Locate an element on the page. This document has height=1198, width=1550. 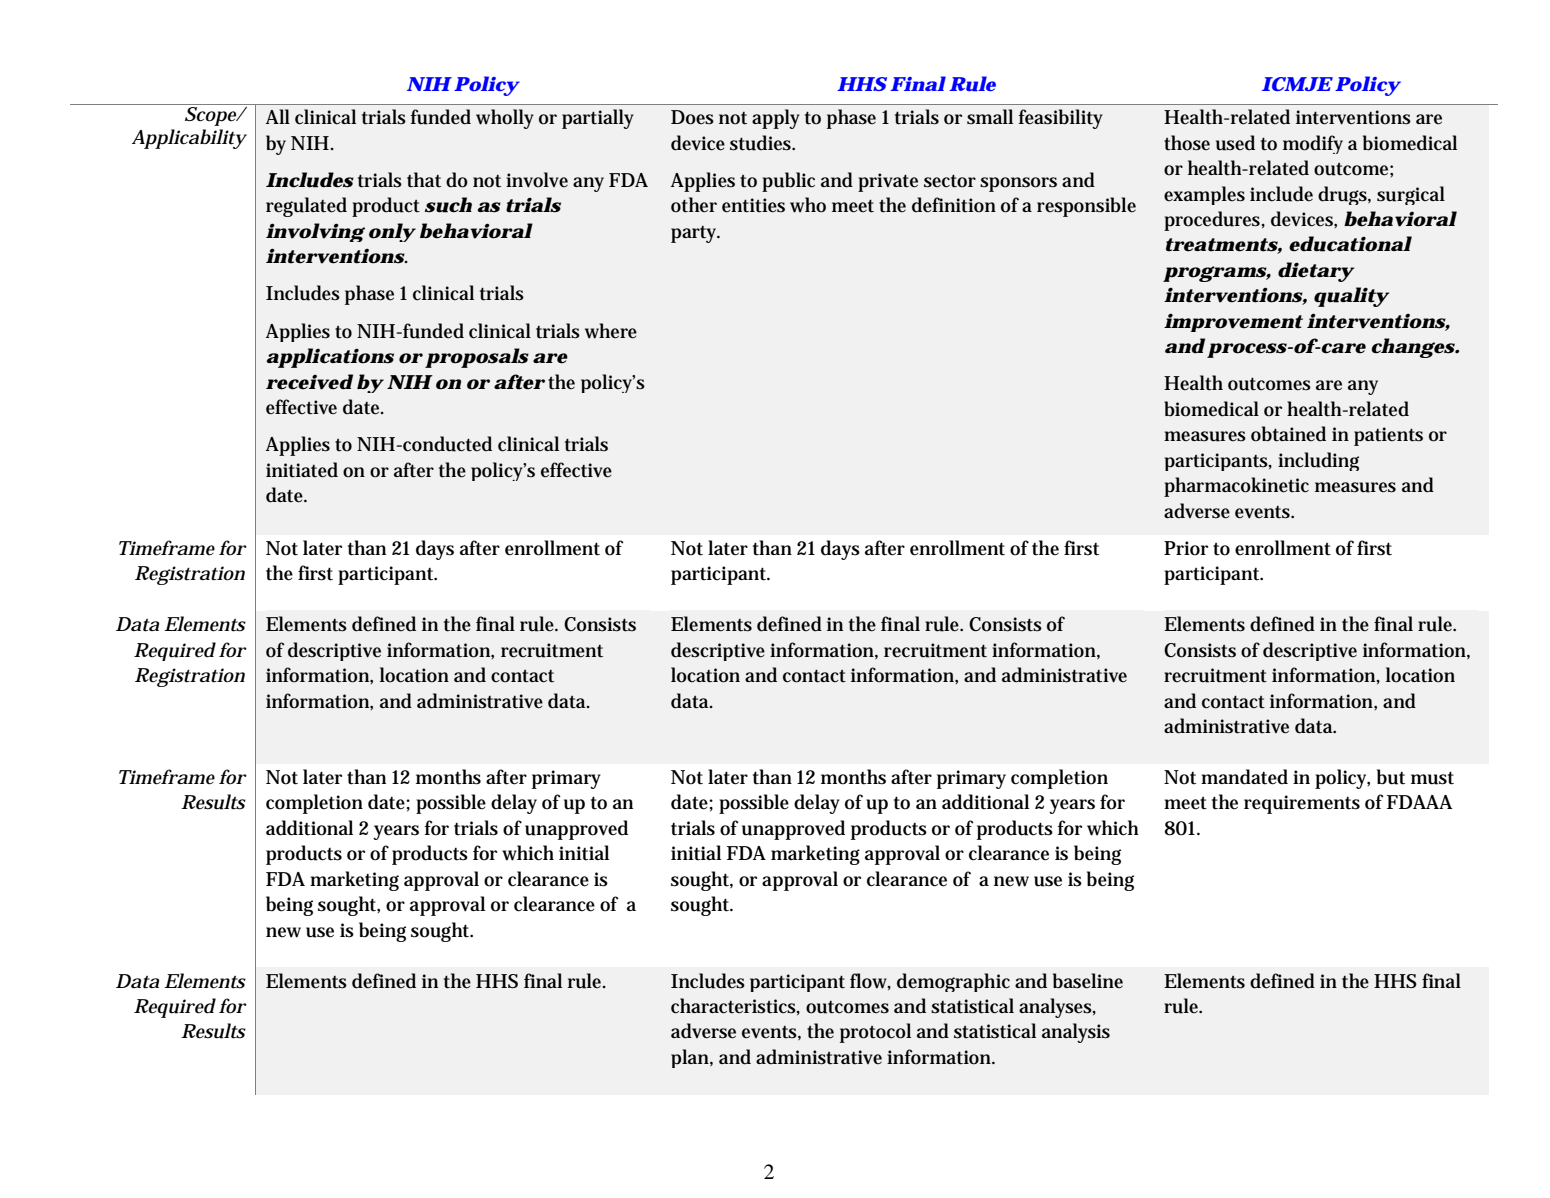
Prior is located at coordinates (1186, 548).
